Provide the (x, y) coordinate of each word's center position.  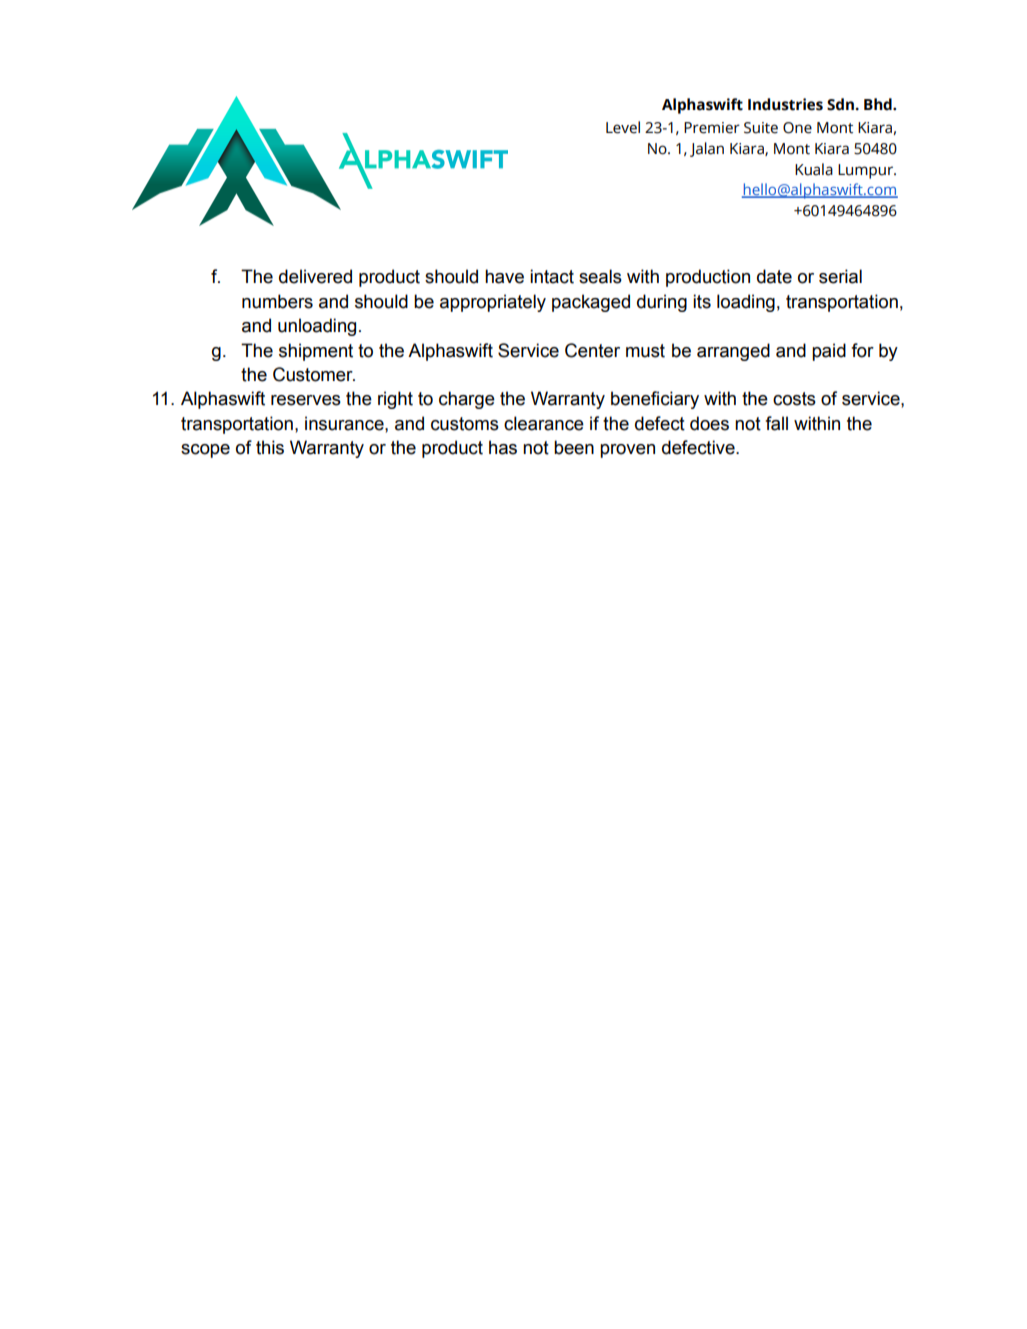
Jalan (707, 149)
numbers (277, 301)
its (702, 301)
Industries (785, 104)
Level (623, 127)
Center (592, 350)
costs (794, 399)
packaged (591, 303)
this (270, 447)
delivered (315, 276)
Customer (314, 374)
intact (552, 276)
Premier (712, 128)
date (774, 276)
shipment (316, 352)
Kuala (814, 169)
